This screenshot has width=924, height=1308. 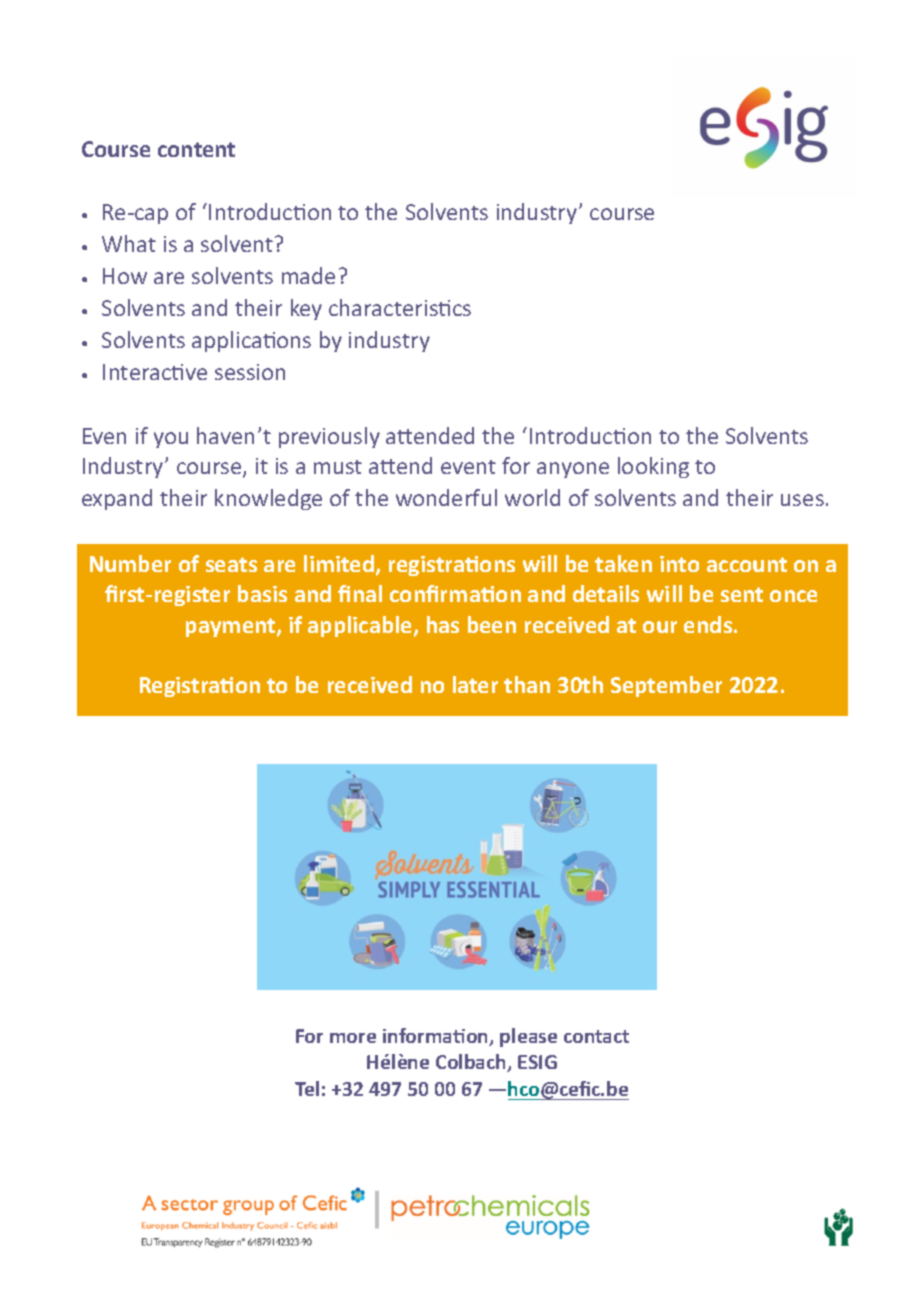 I want to click on ends, so click(x=709, y=624).
